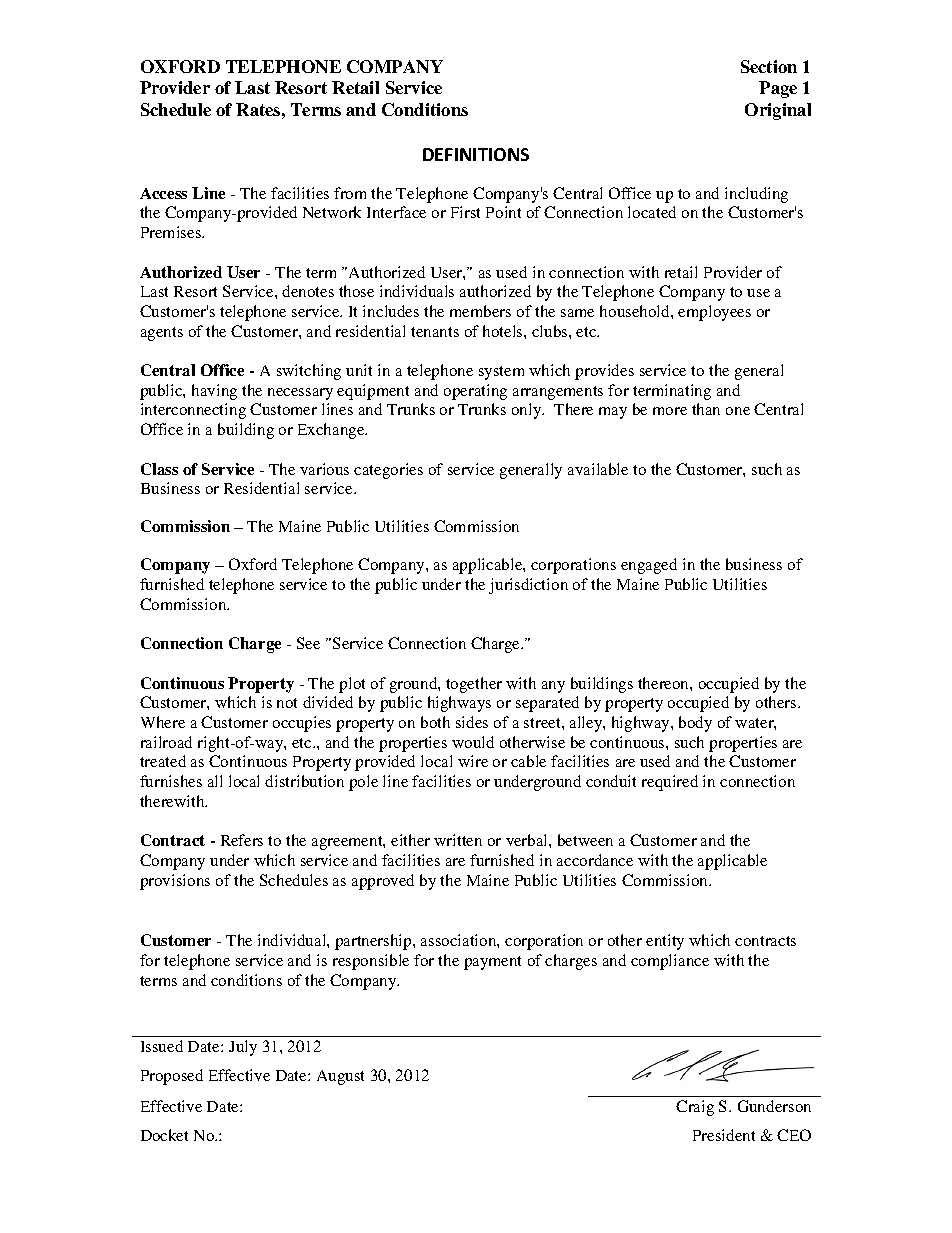 This screenshot has width=952, height=1233. Describe the element at coordinates (778, 89) in the screenshot. I see `Page` at that location.
